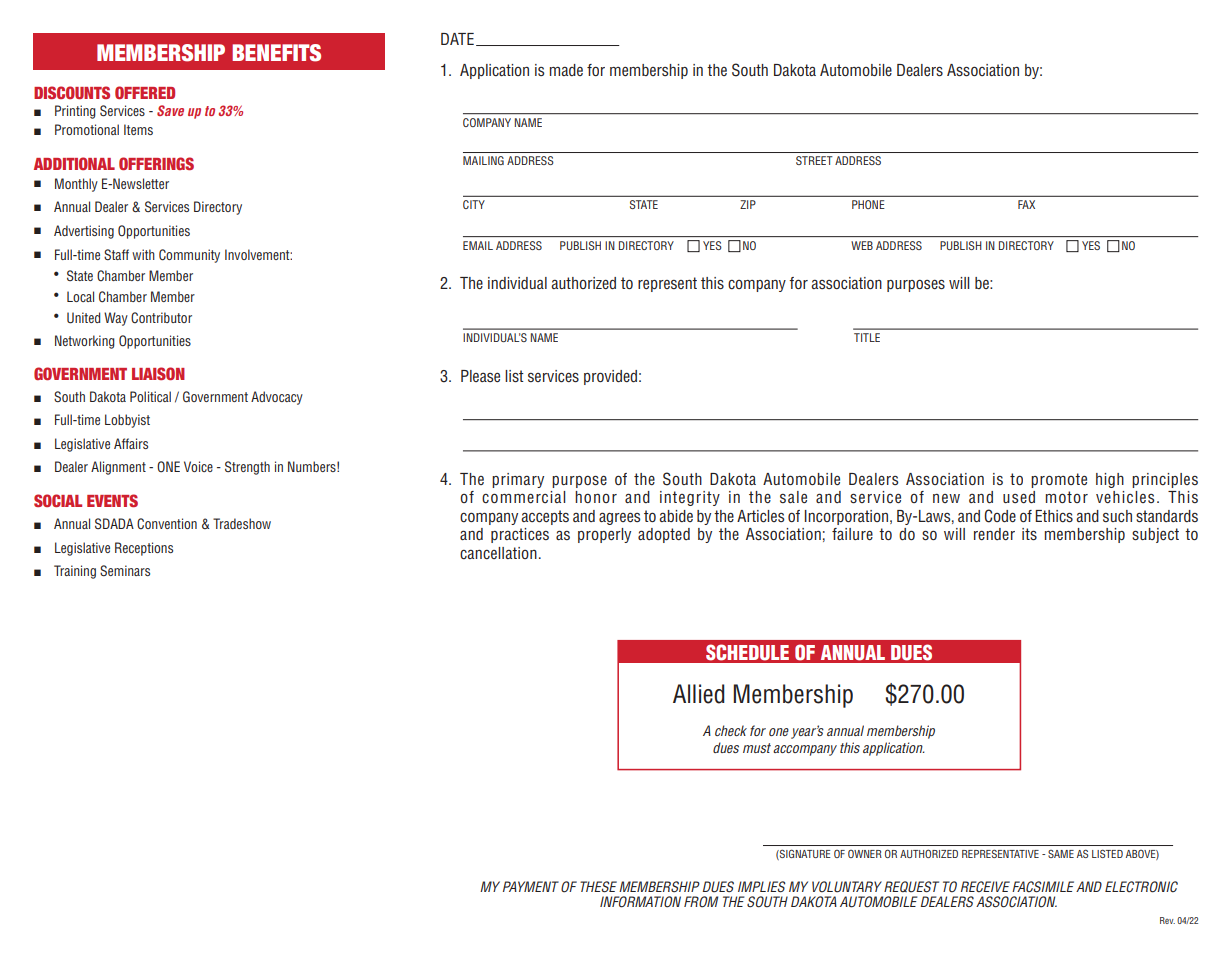 The image size is (1232, 954). Describe the element at coordinates (640, 902) in the page. I see `INFORMATION` at that location.
